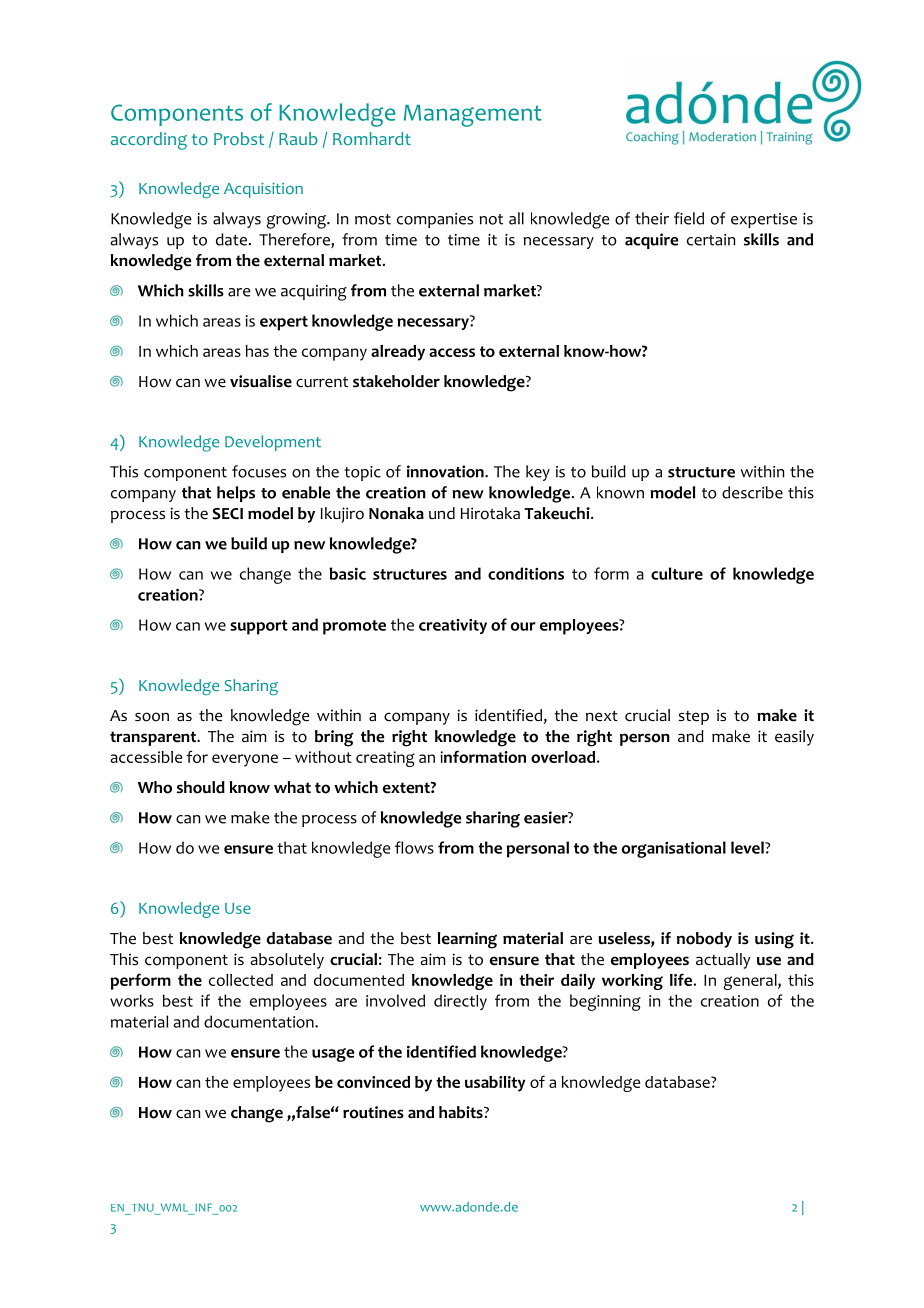  Describe the element at coordinates (414, 847) in the screenshot. I see `flows` at that location.
